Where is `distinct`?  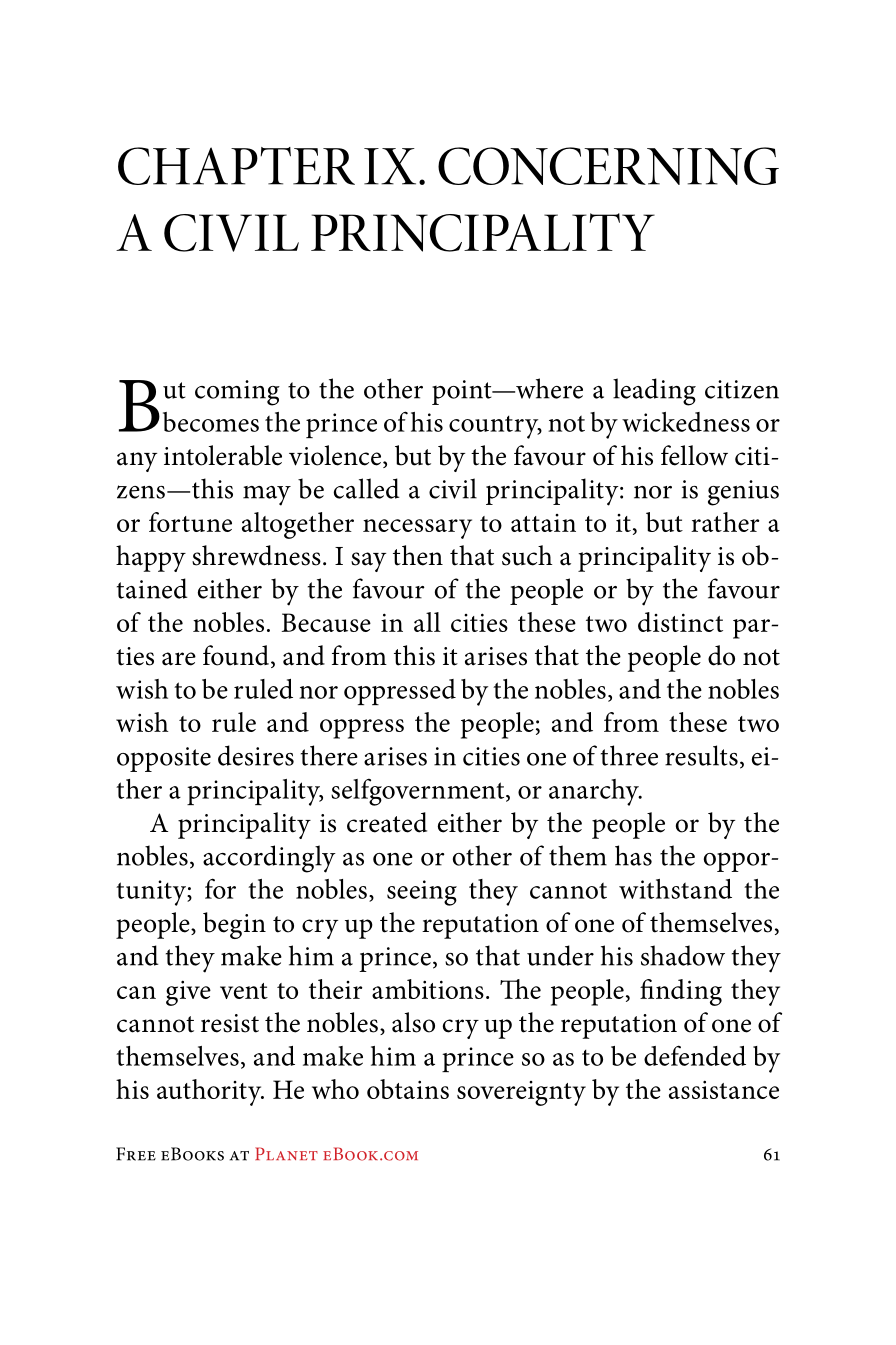
distinct is located at coordinates (680, 622).
